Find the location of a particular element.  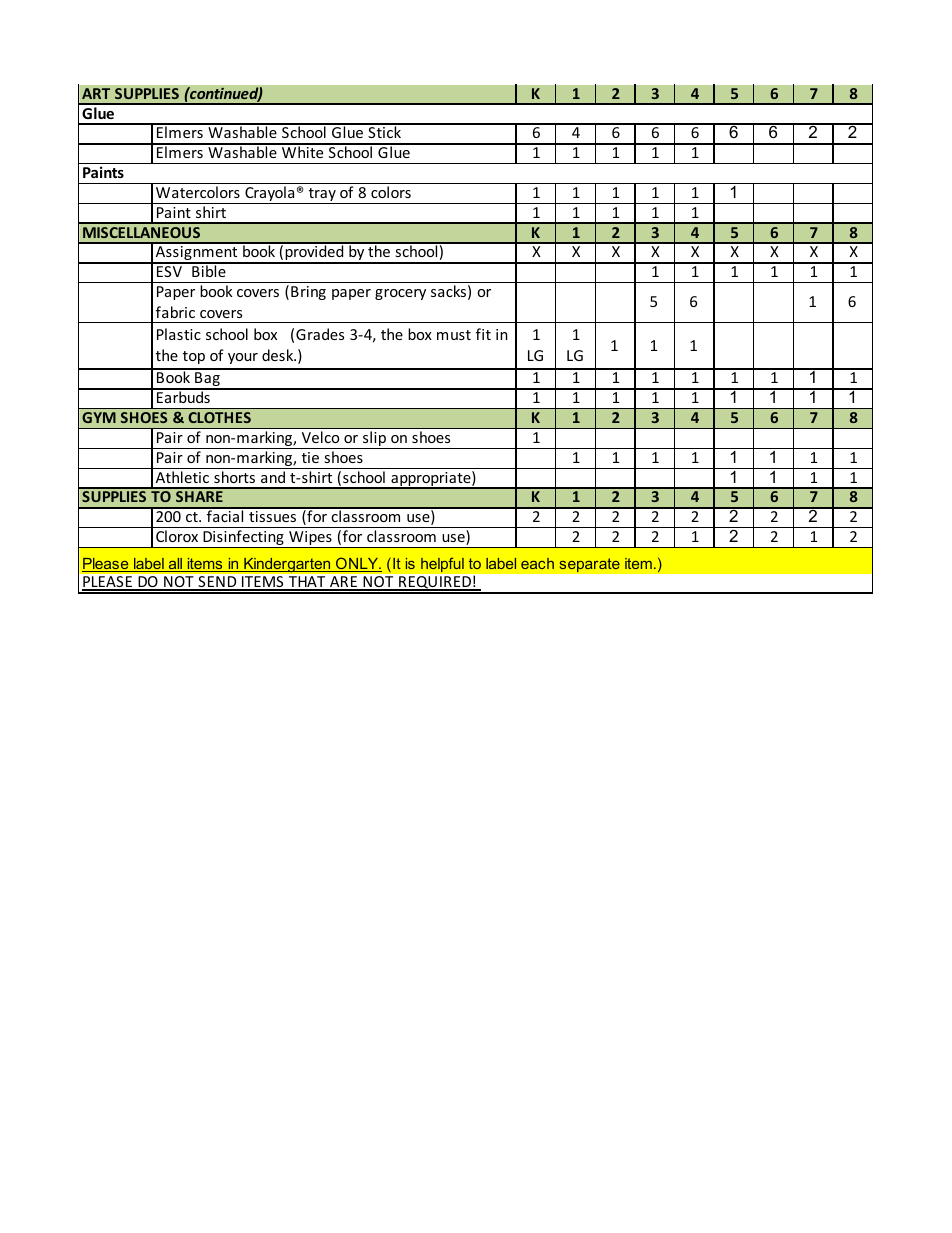

Grades is located at coordinates (320, 334).
